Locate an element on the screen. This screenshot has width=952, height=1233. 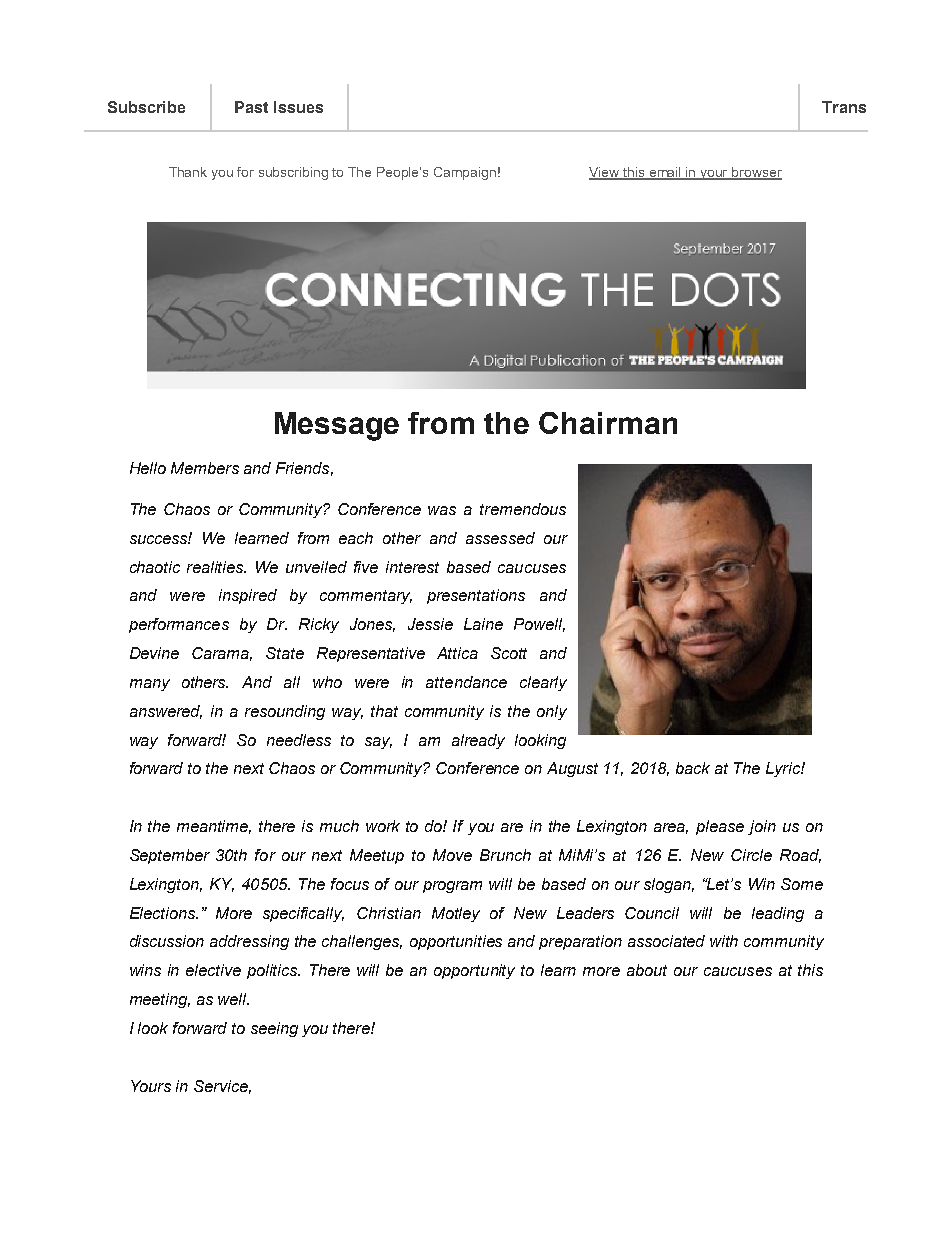
with is located at coordinates (724, 941).
